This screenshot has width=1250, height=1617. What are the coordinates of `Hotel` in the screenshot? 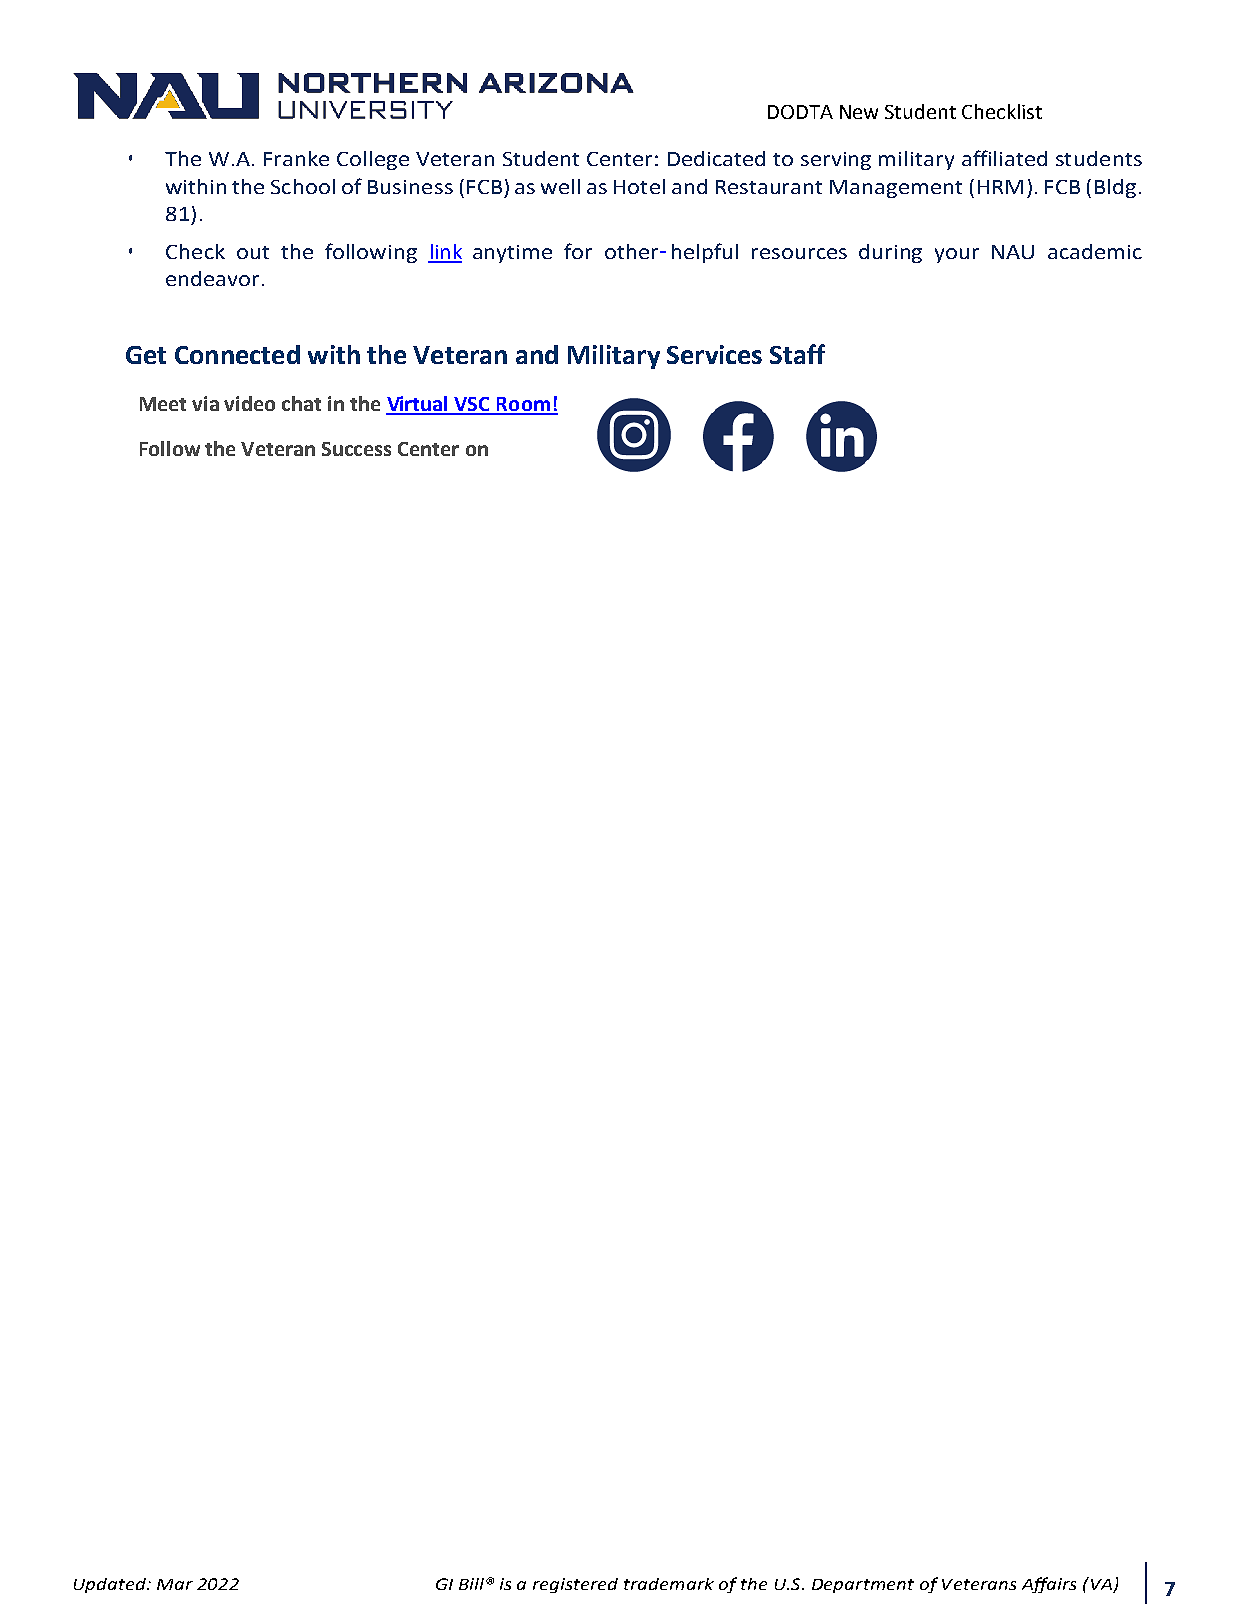 It's located at (639, 186).
